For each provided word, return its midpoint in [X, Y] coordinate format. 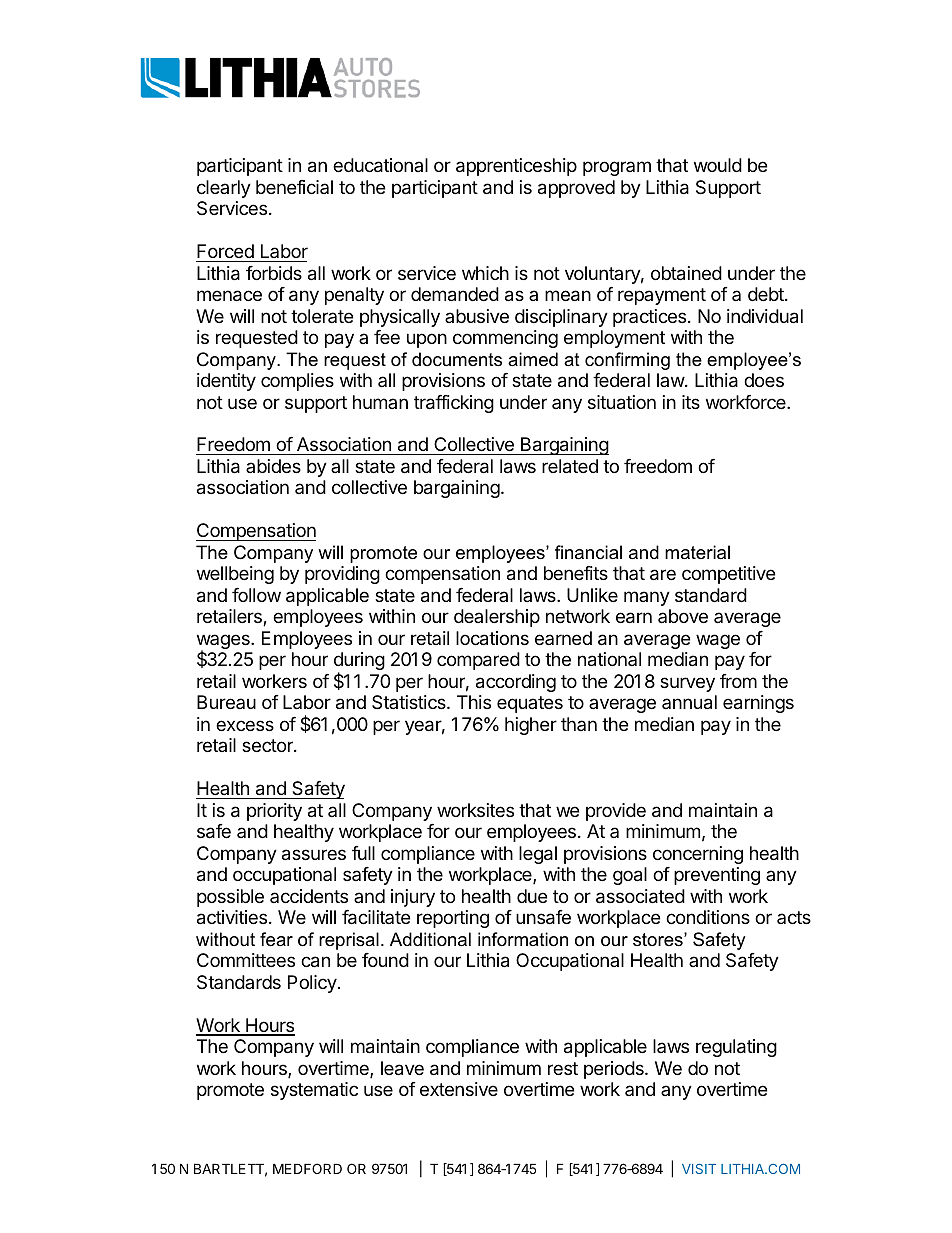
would [718, 165]
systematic [314, 1091]
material [697, 552]
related [570, 466]
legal [538, 855]
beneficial [294, 187]
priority [274, 812]
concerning [698, 855]
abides [273, 466]
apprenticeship [516, 167]
